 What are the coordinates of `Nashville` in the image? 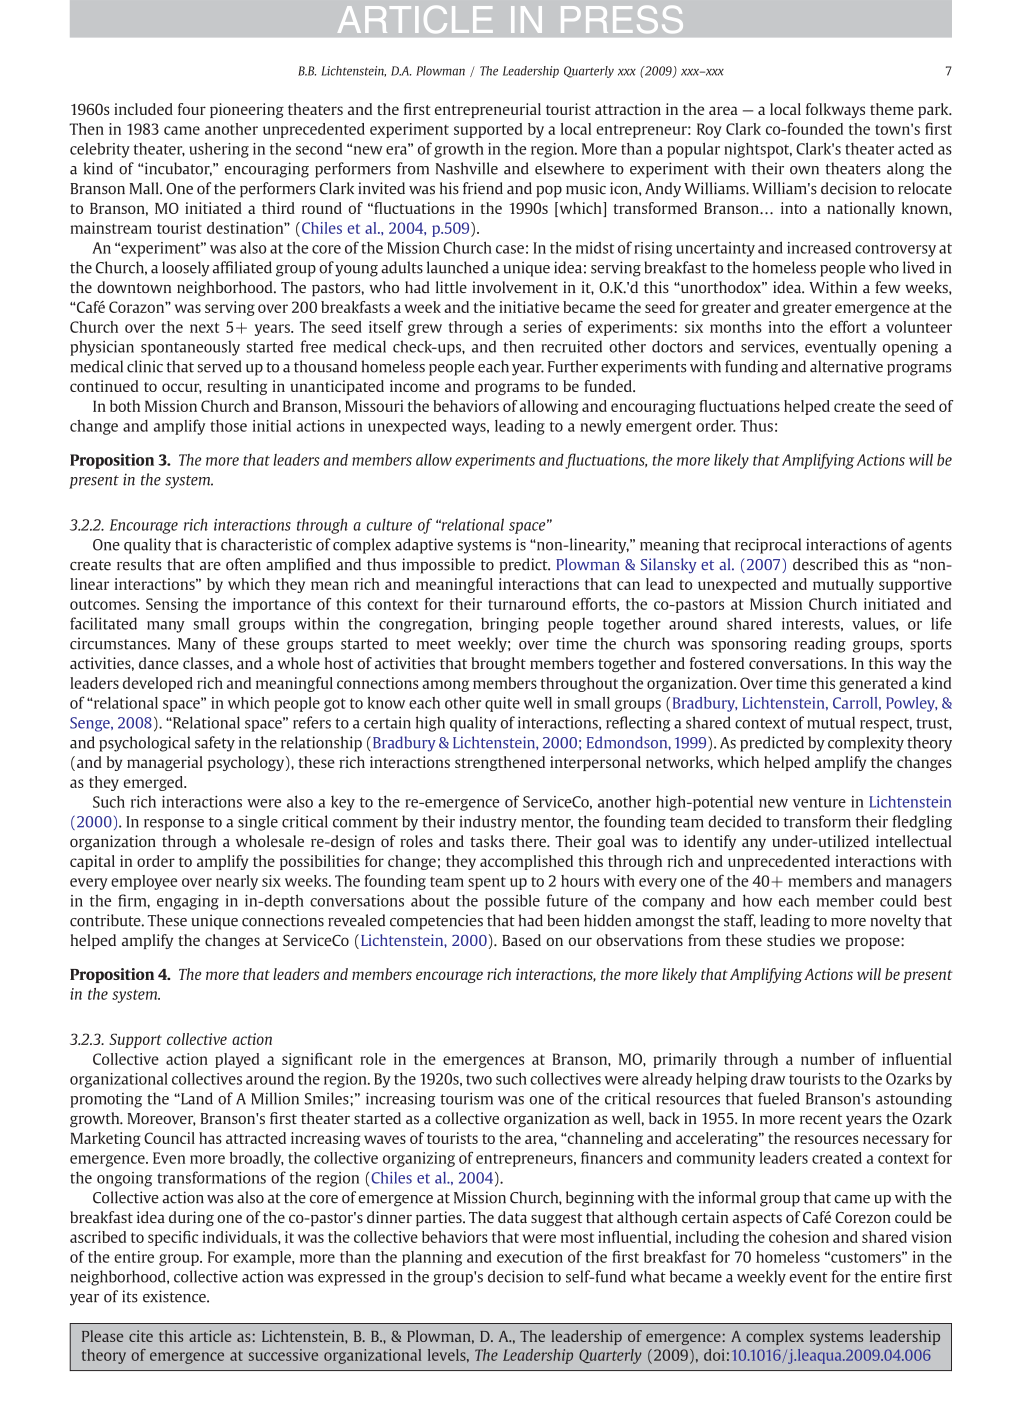 It's located at (467, 168).
